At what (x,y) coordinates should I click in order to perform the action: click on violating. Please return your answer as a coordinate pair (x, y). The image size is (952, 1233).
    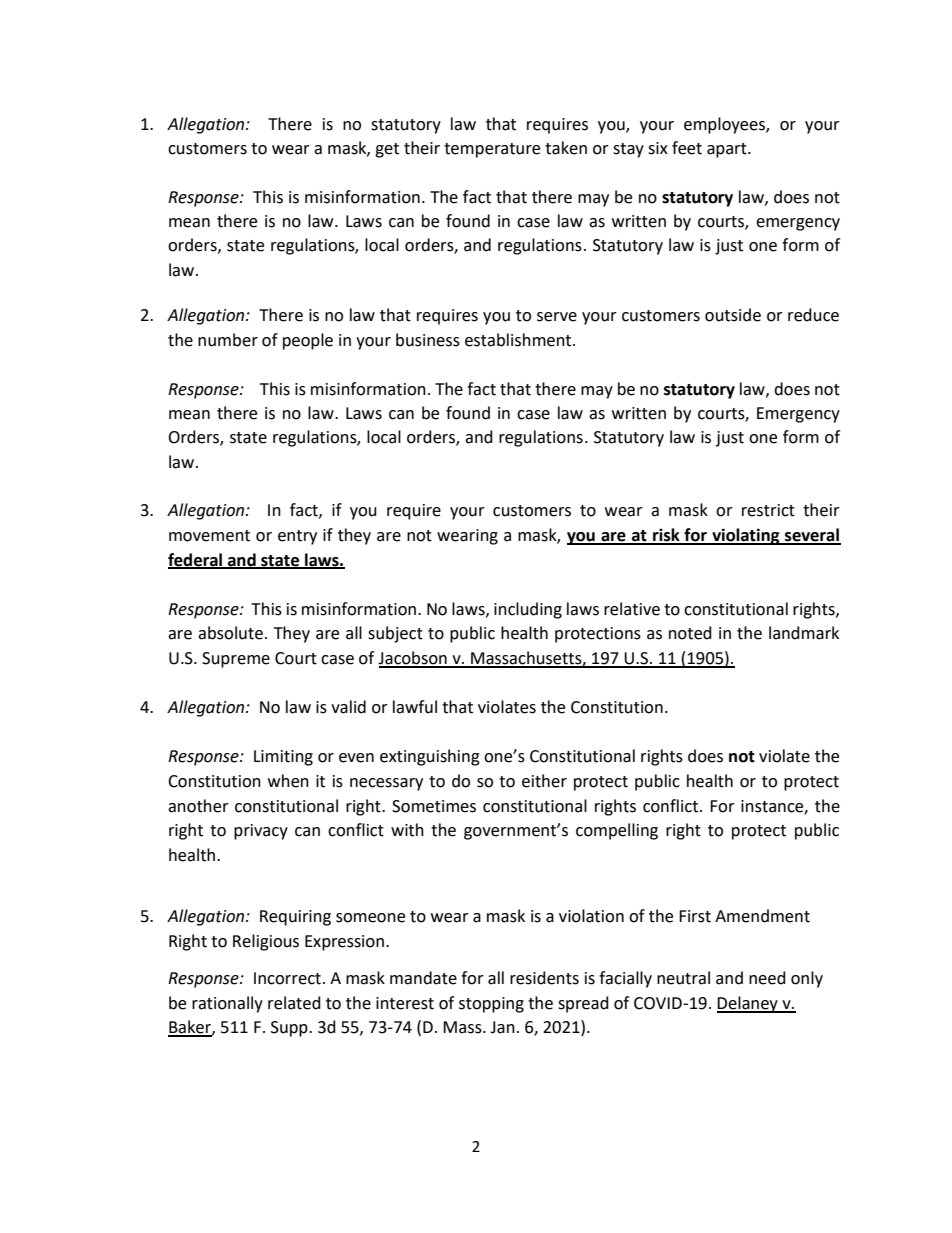
    Looking at the image, I should click on (746, 536).
